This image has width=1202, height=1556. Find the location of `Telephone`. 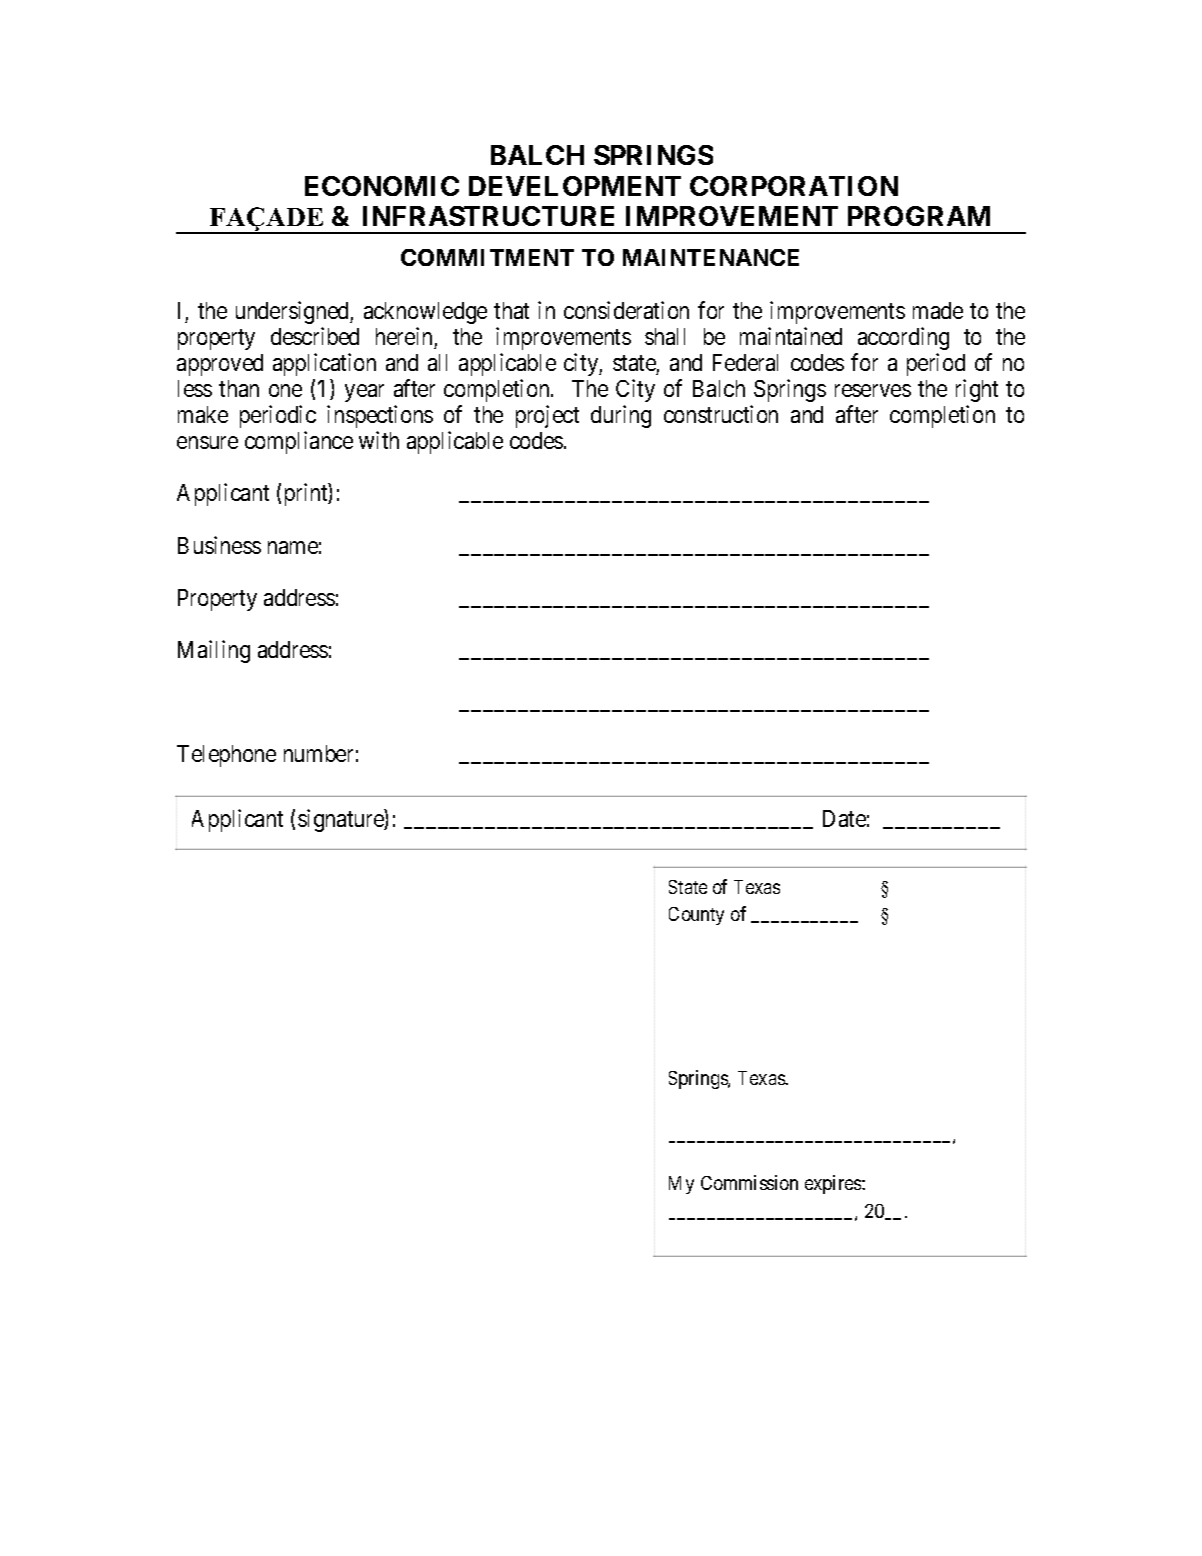

Telephone is located at coordinates (226, 756).
